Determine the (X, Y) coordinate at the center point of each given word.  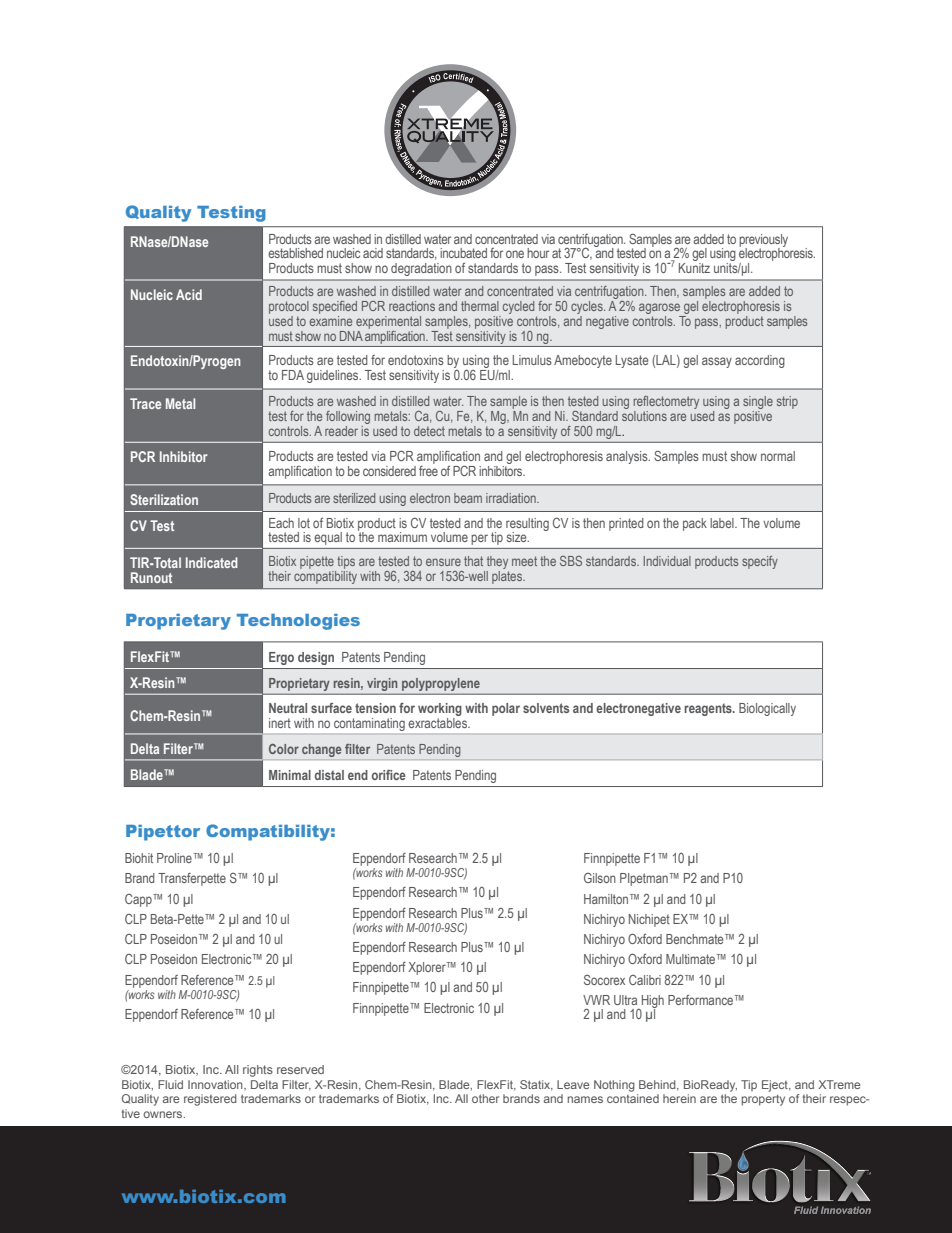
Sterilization (164, 499)
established (295, 253)
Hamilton (607, 899)
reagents (709, 709)
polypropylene (441, 684)
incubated (463, 253)
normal (778, 456)
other (485, 1098)
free (428, 469)
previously (763, 241)
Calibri (645, 980)
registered (210, 1100)
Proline (174, 858)
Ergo (281, 658)
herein (679, 1098)
